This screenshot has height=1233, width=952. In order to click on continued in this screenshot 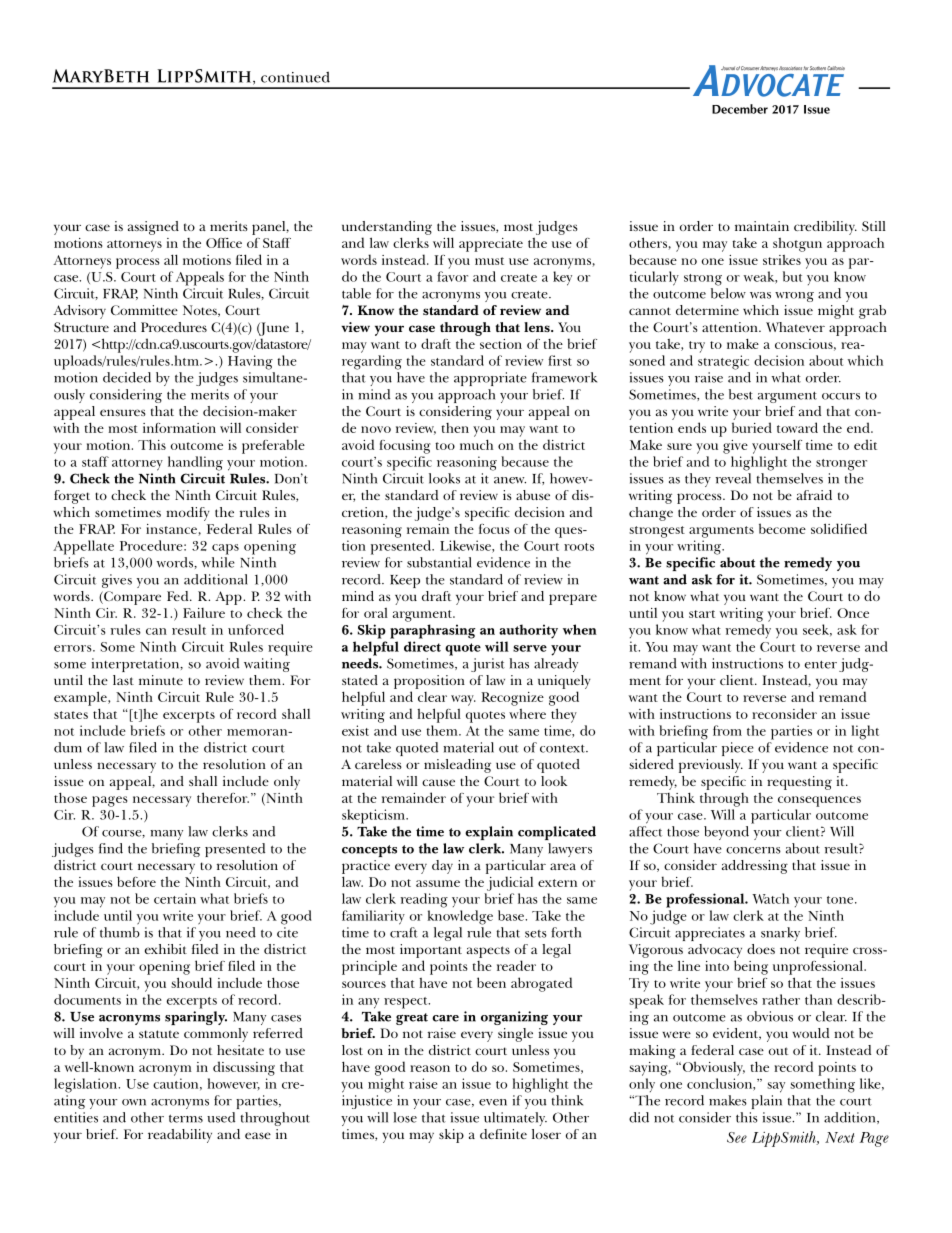, I will do `click(295, 77)`.
